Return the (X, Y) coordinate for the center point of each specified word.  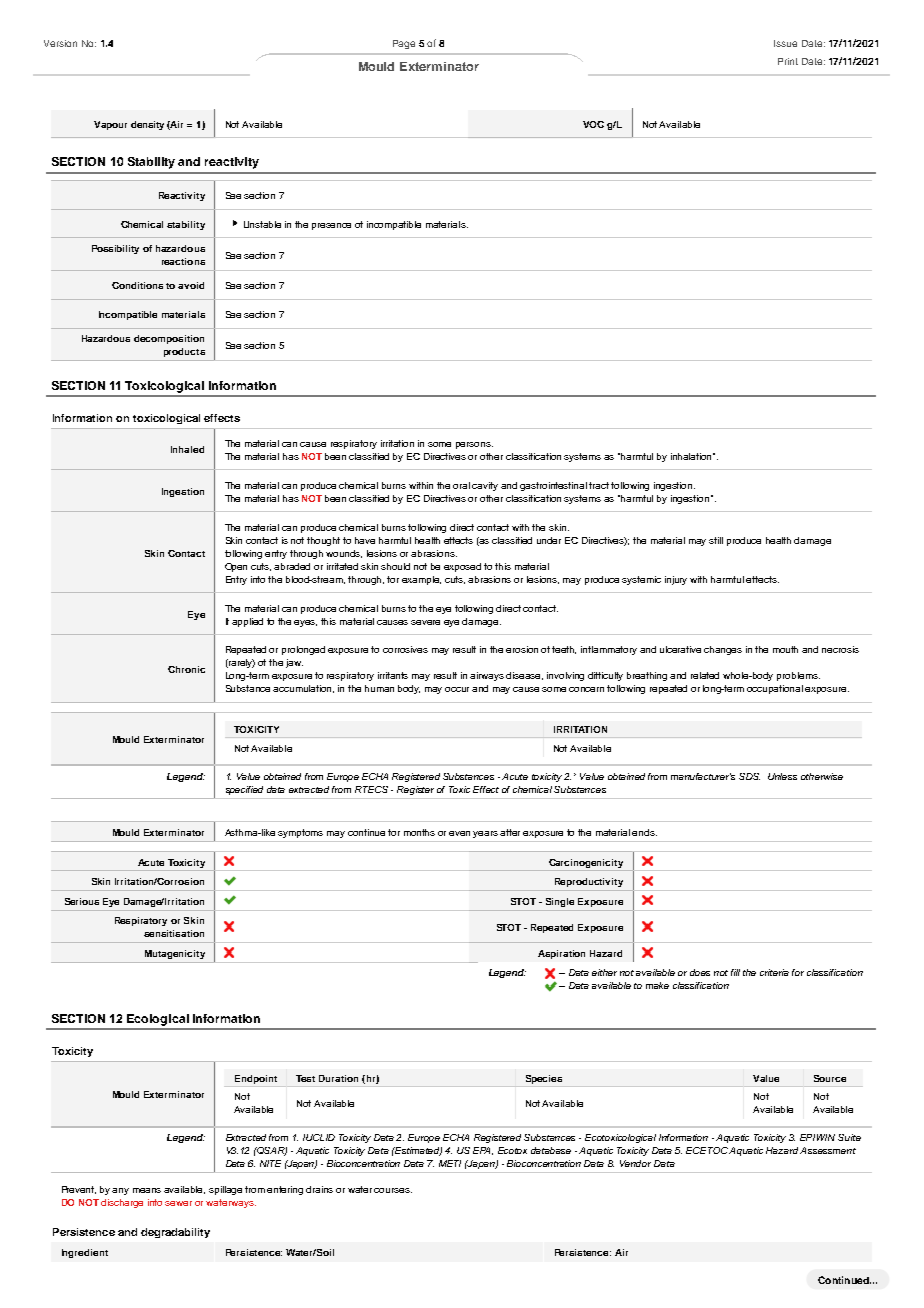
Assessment (828, 1150)
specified (244, 790)
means (147, 1190)
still (716, 540)
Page (404, 44)
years (487, 834)
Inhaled (187, 449)
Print (788, 61)
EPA (483, 1151)
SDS (749, 776)
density (147, 125)
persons (474, 445)
